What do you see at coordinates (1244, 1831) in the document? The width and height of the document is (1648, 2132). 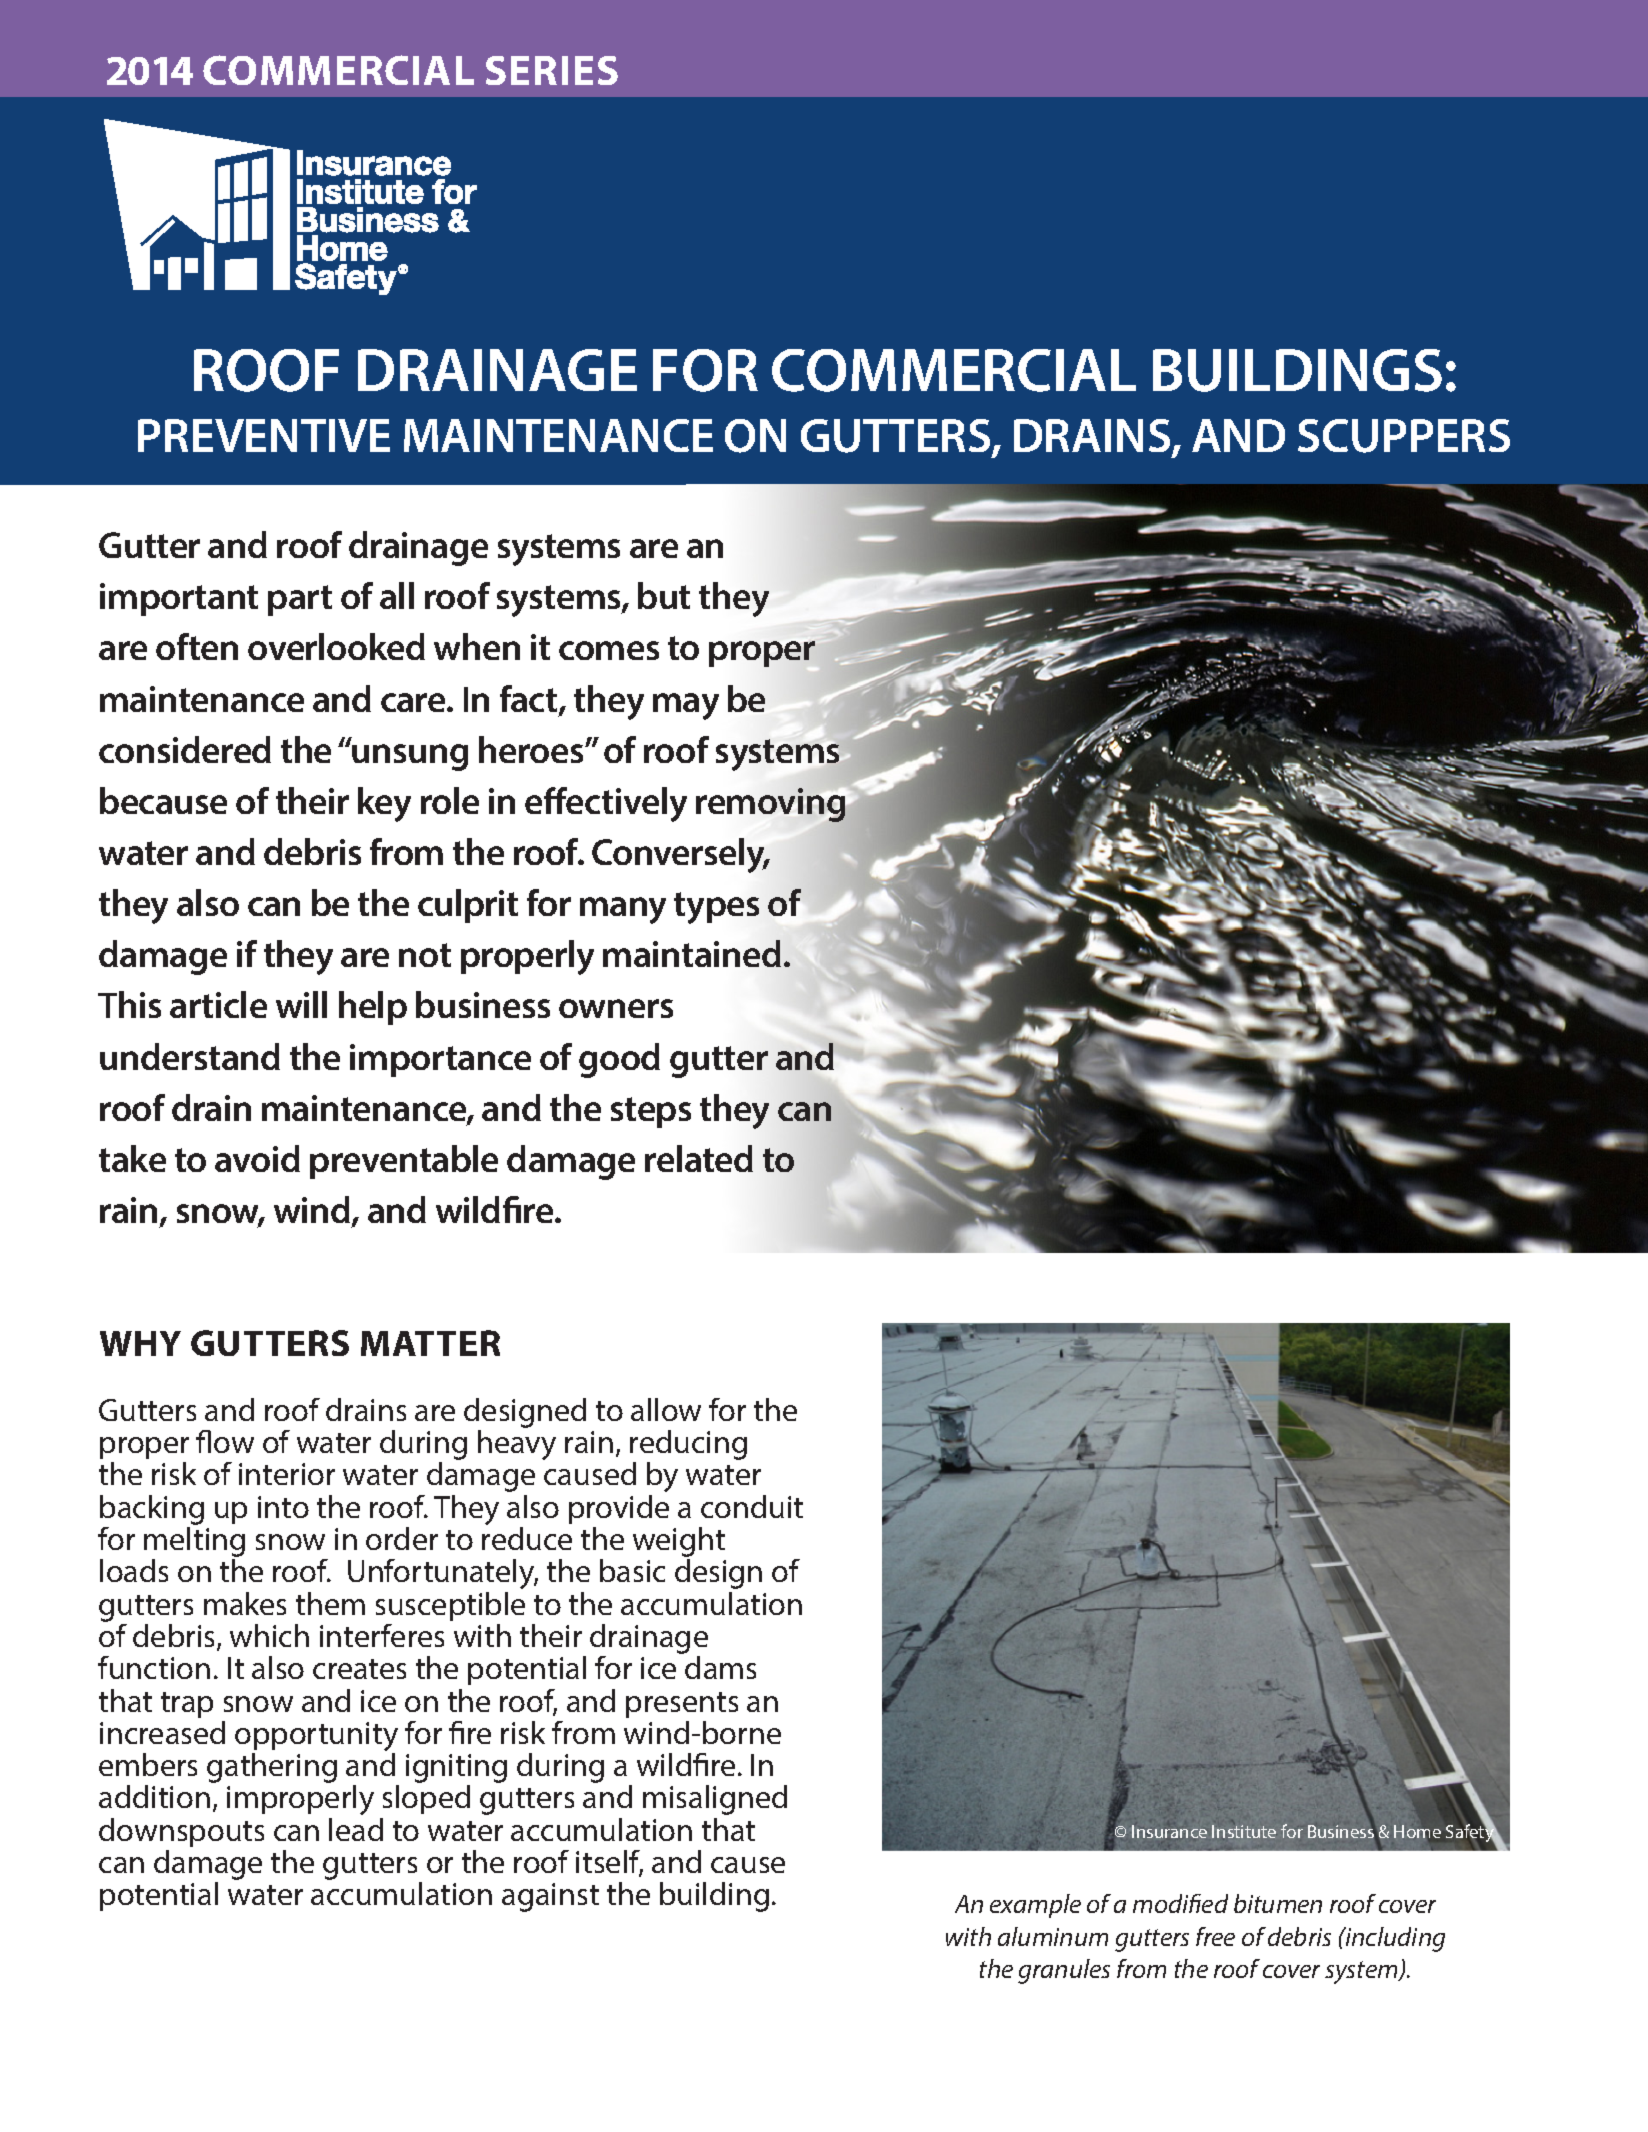 I see `Institute` at bounding box center [1244, 1831].
